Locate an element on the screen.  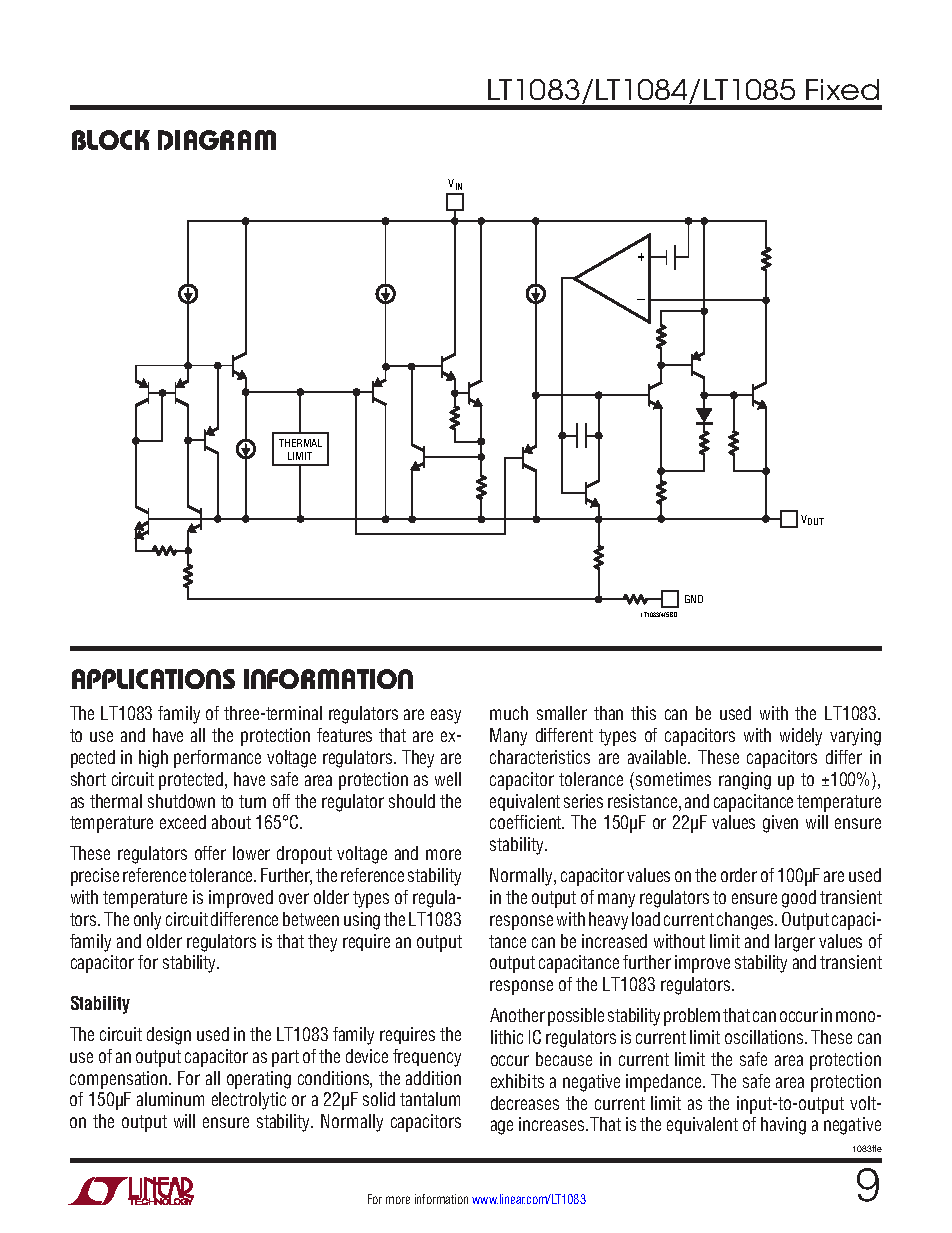
high is located at coordinates (153, 759).
